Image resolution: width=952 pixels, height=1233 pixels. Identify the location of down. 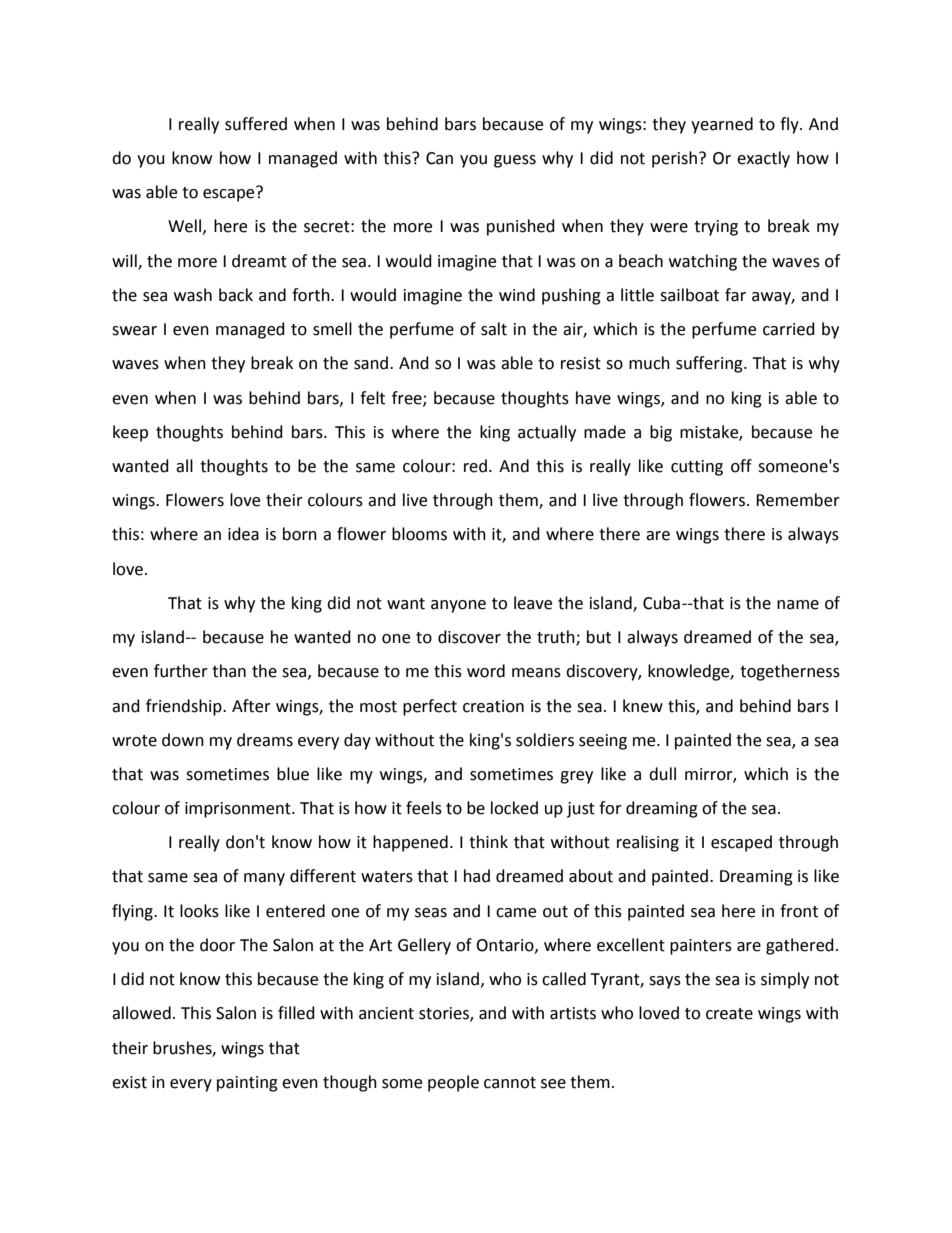
(183, 740).
